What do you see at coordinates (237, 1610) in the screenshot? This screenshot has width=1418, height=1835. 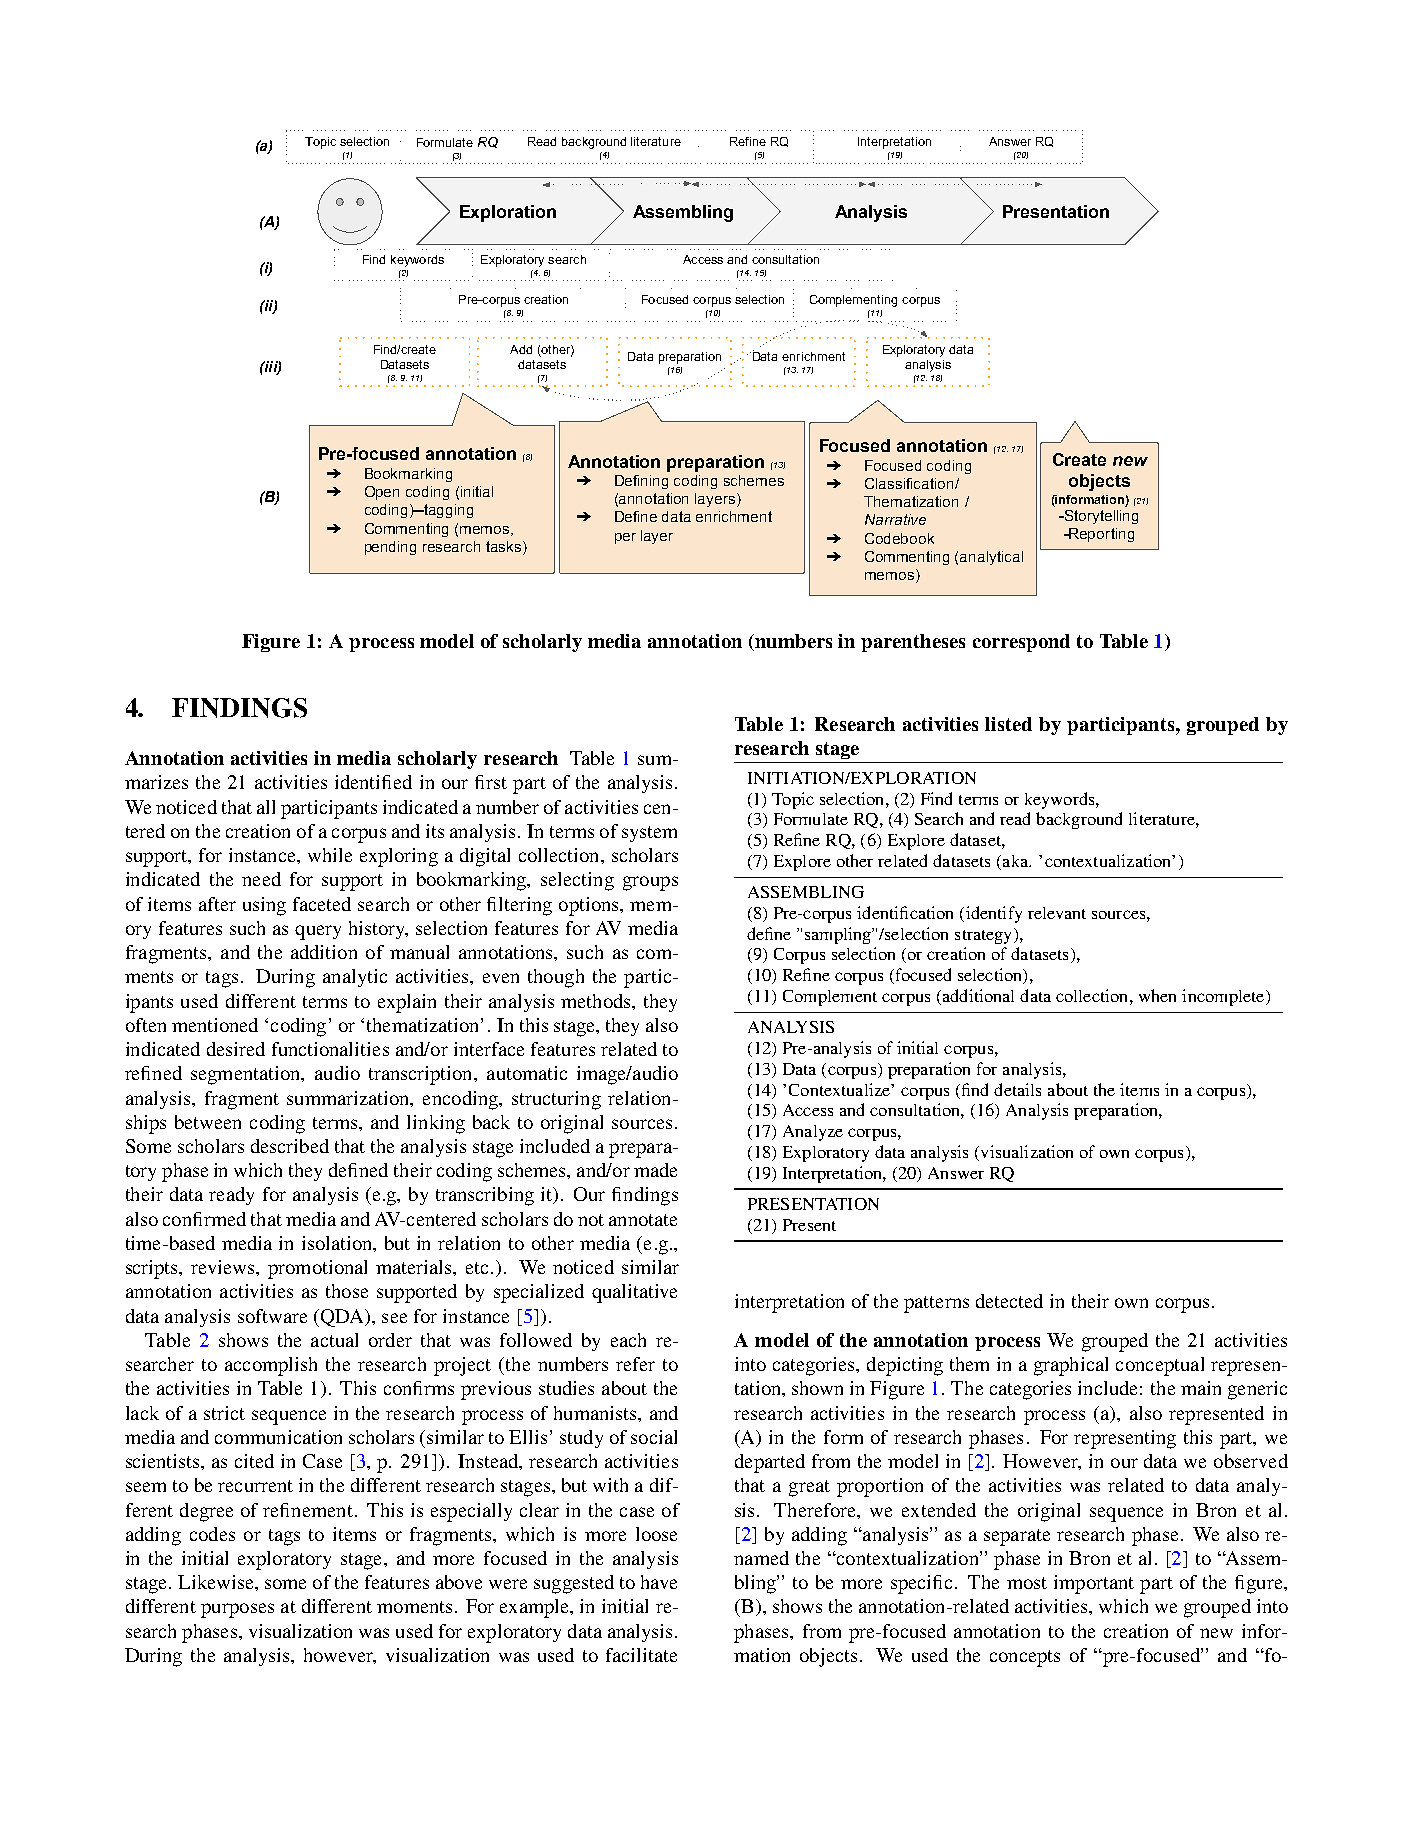 I see `purposes` at bounding box center [237, 1610].
